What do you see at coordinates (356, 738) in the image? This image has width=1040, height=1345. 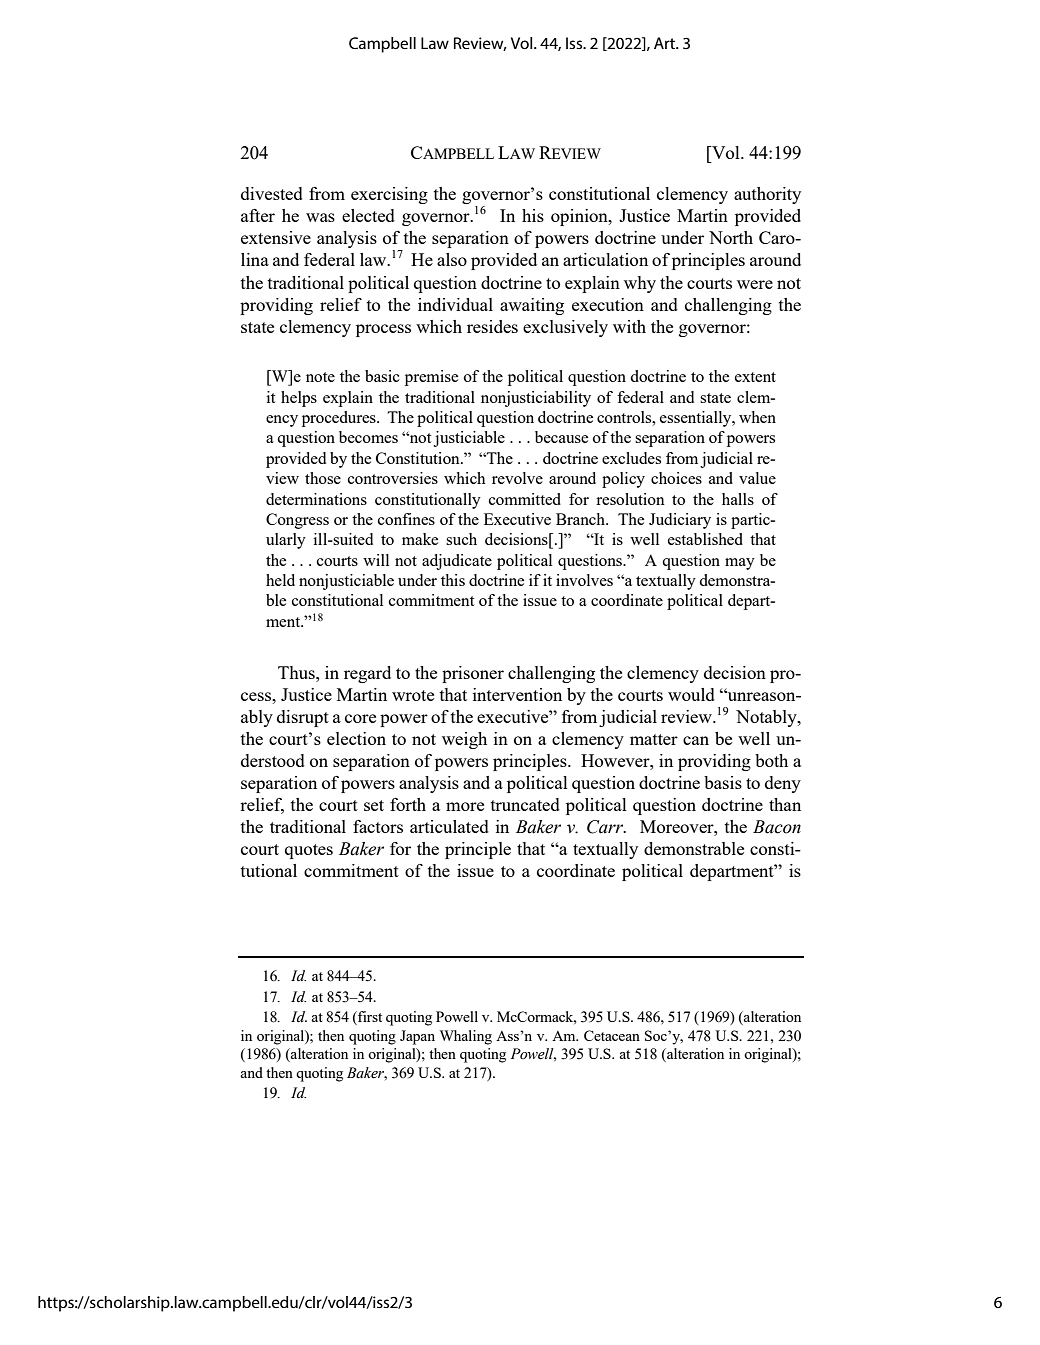 I see `election` at bounding box center [356, 738].
